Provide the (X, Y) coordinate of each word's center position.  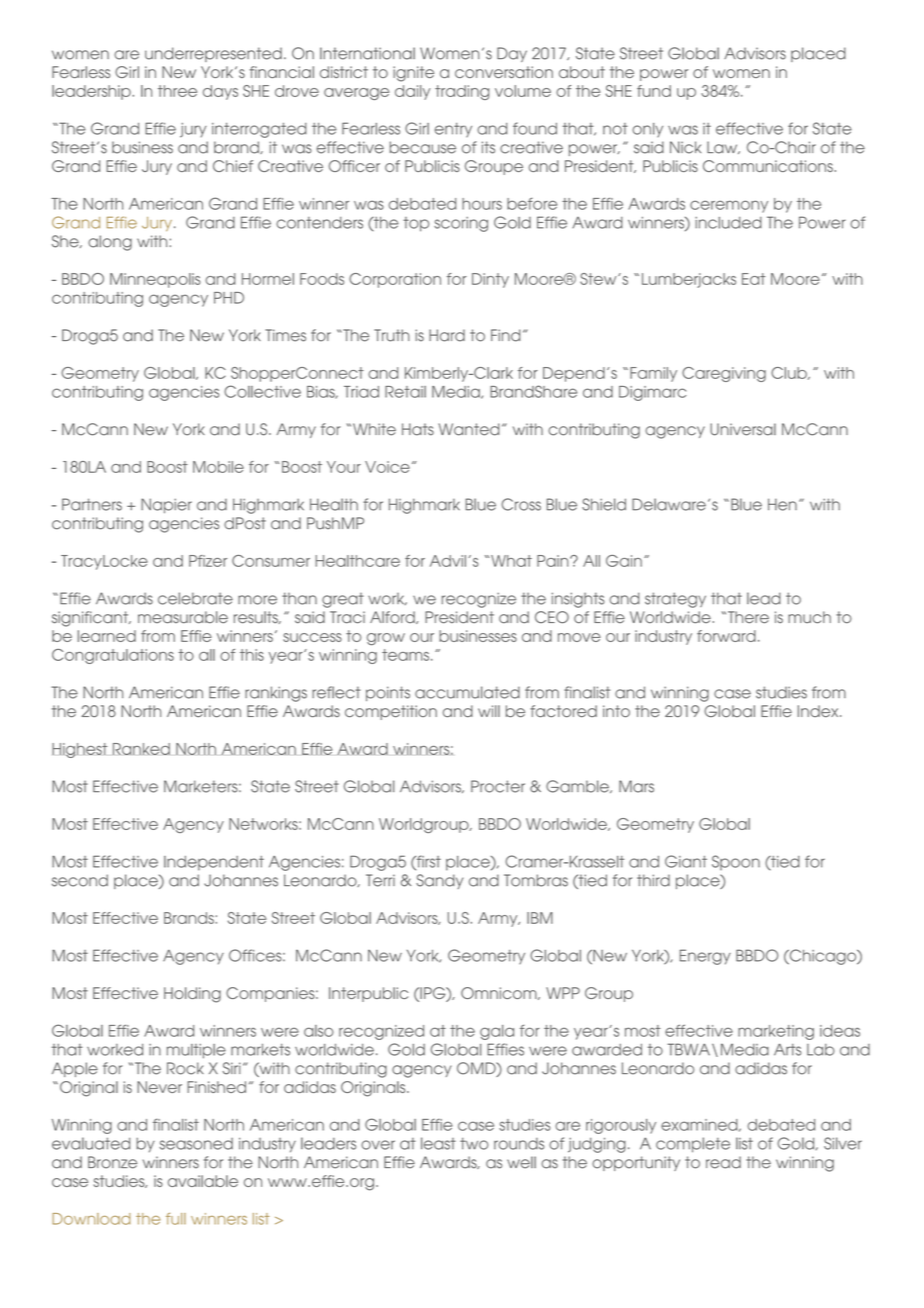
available (203, 1181)
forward (726, 636)
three (177, 91)
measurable (183, 617)
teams (405, 655)
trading (462, 92)
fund (654, 91)
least (438, 1143)
